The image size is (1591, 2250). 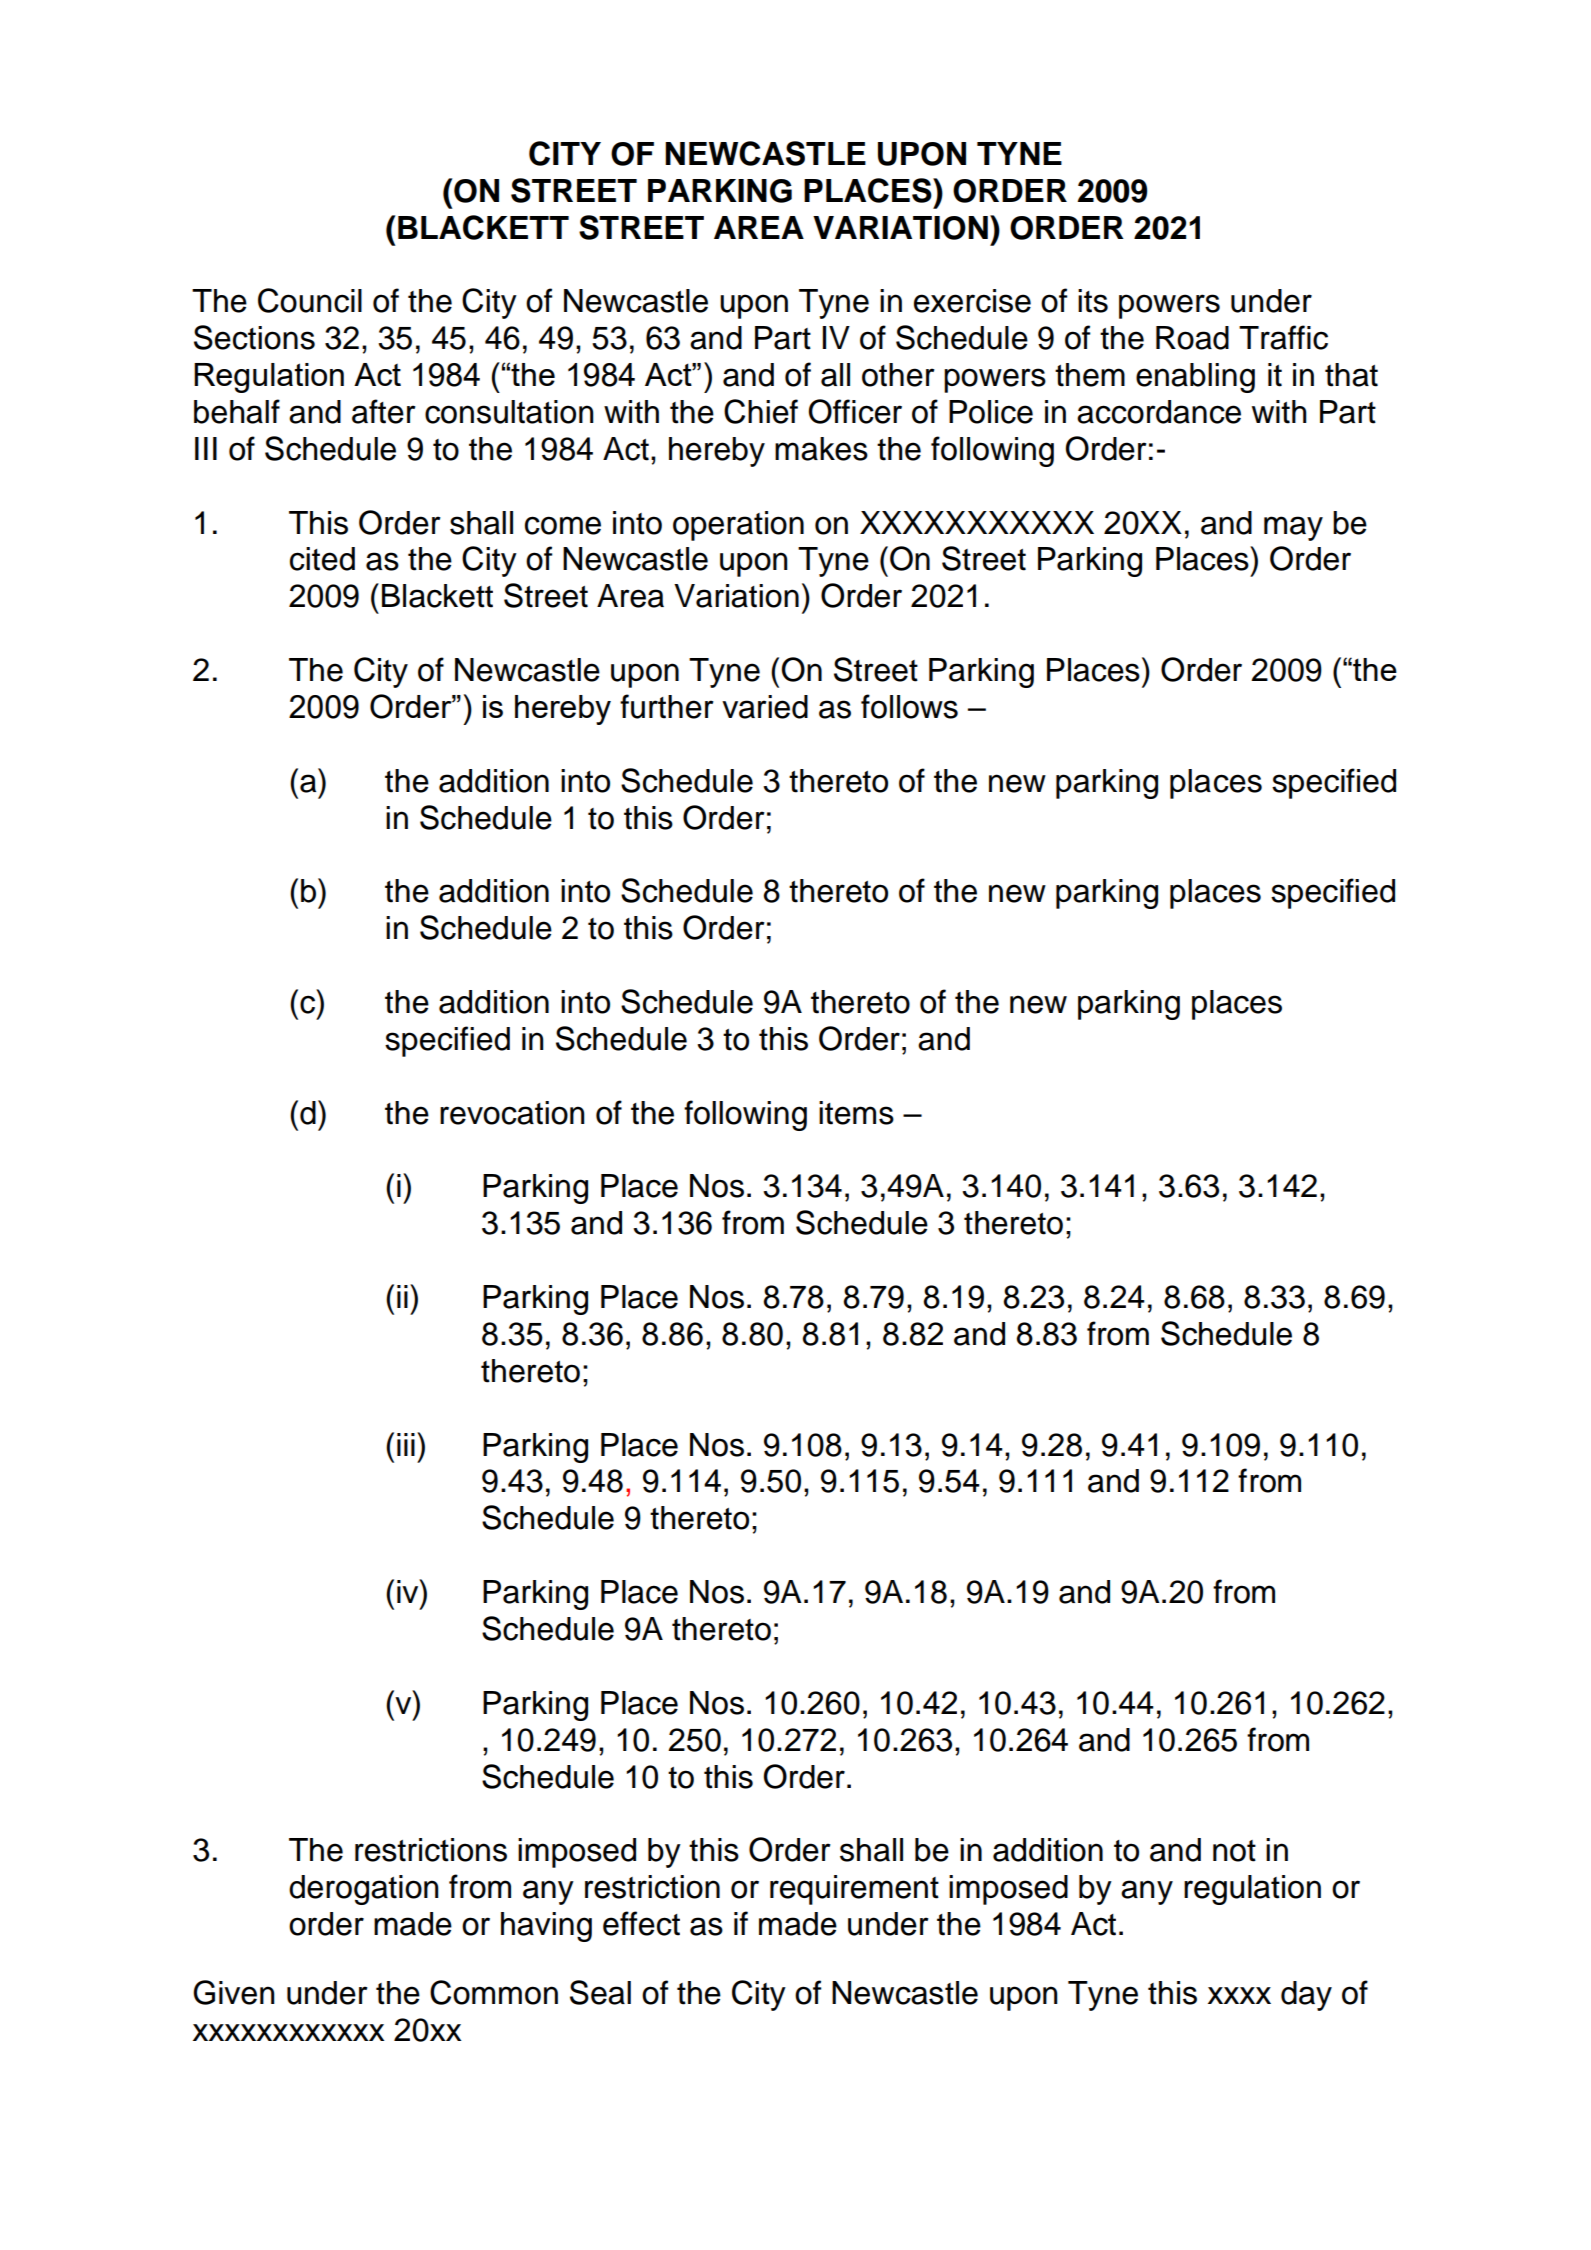 What do you see at coordinates (761, 411) in the image?
I see `Chief` at bounding box center [761, 411].
